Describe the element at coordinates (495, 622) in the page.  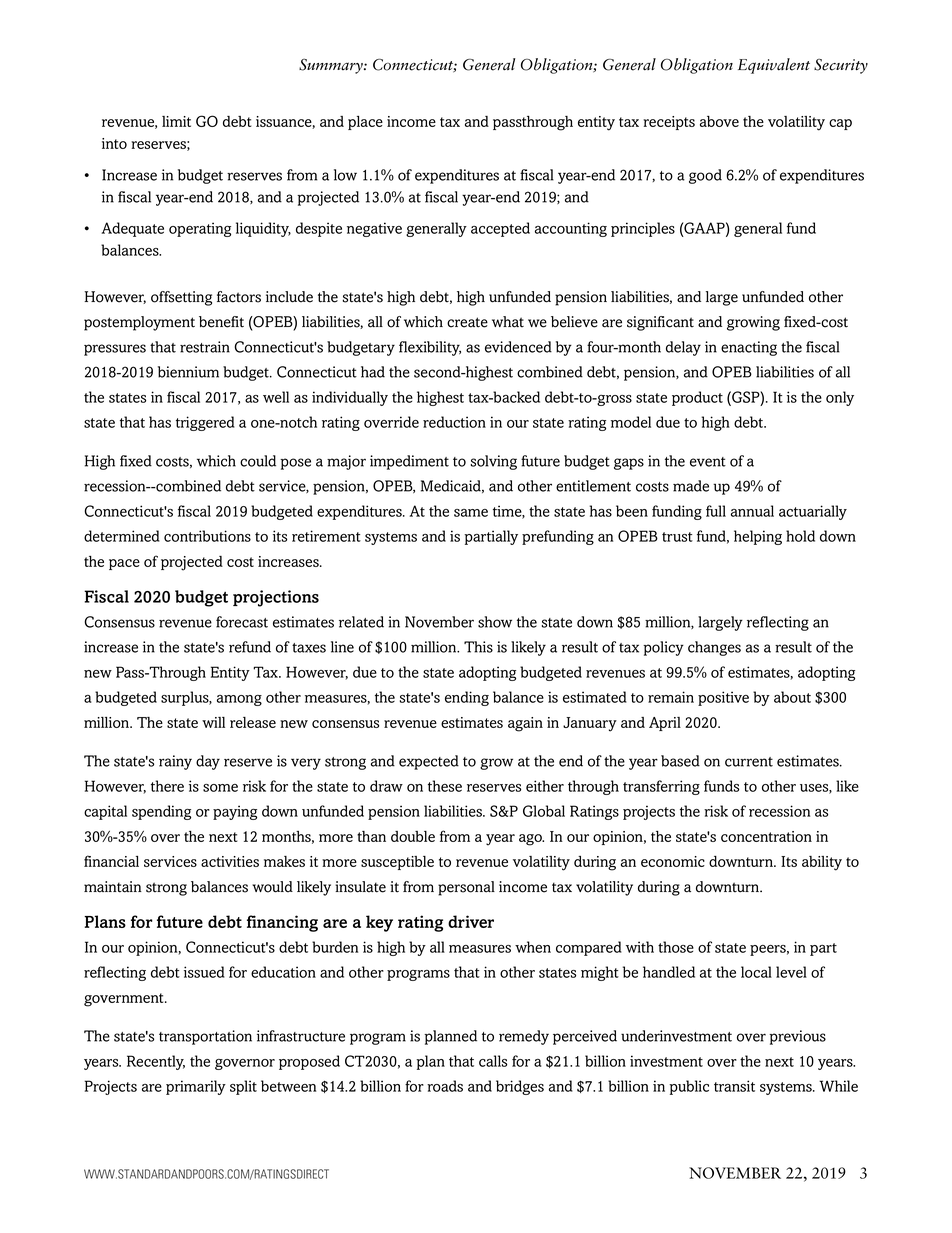
I see `show` at that location.
